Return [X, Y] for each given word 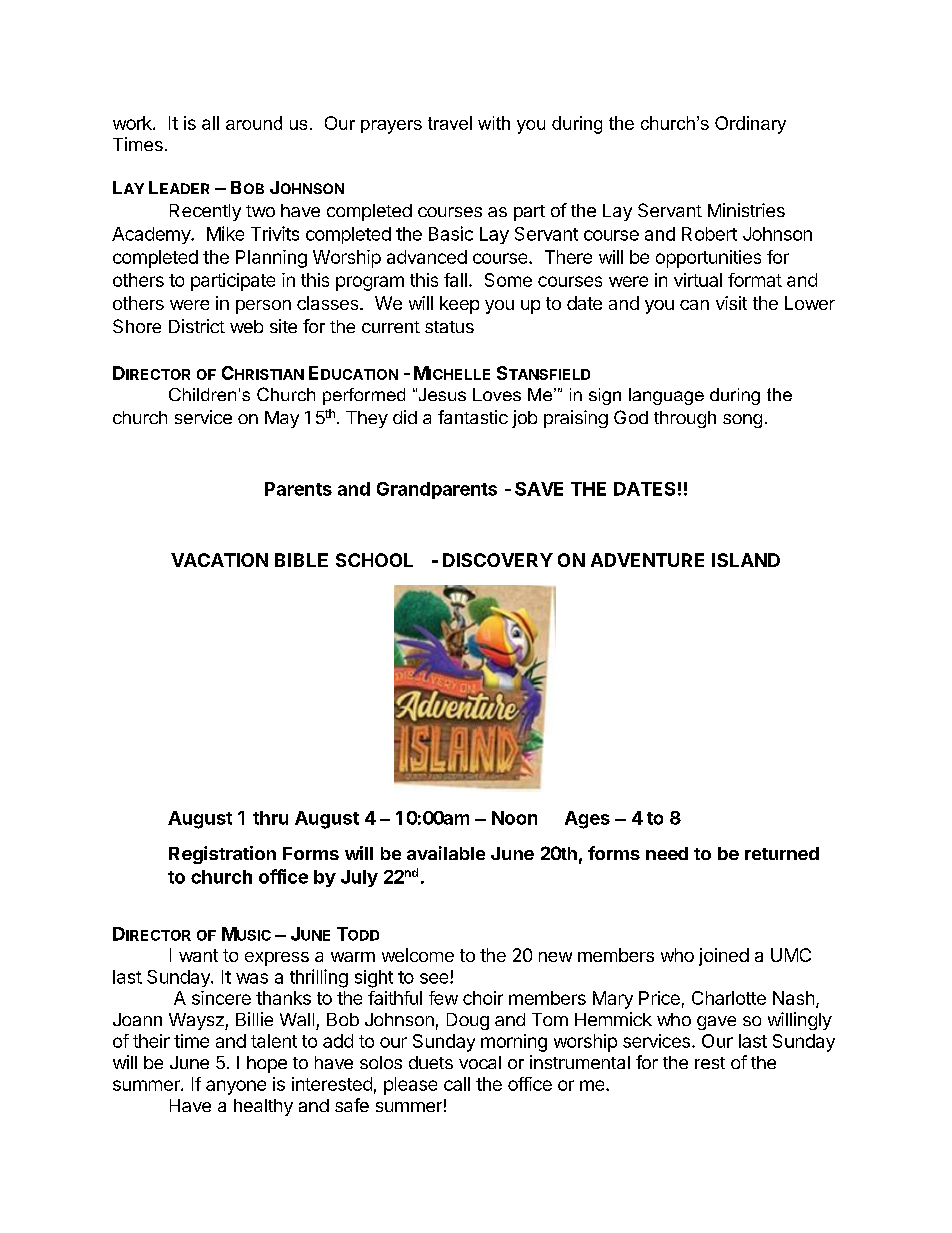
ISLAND [746, 560]
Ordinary [750, 125]
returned [782, 853]
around [254, 123]
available [446, 853]
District [197, 326]
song [742, 421]
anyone [236, 1087]
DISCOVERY [498, 560]
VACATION [219, 560]
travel [450, 123]
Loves [497, 394]
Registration [222, 855]
